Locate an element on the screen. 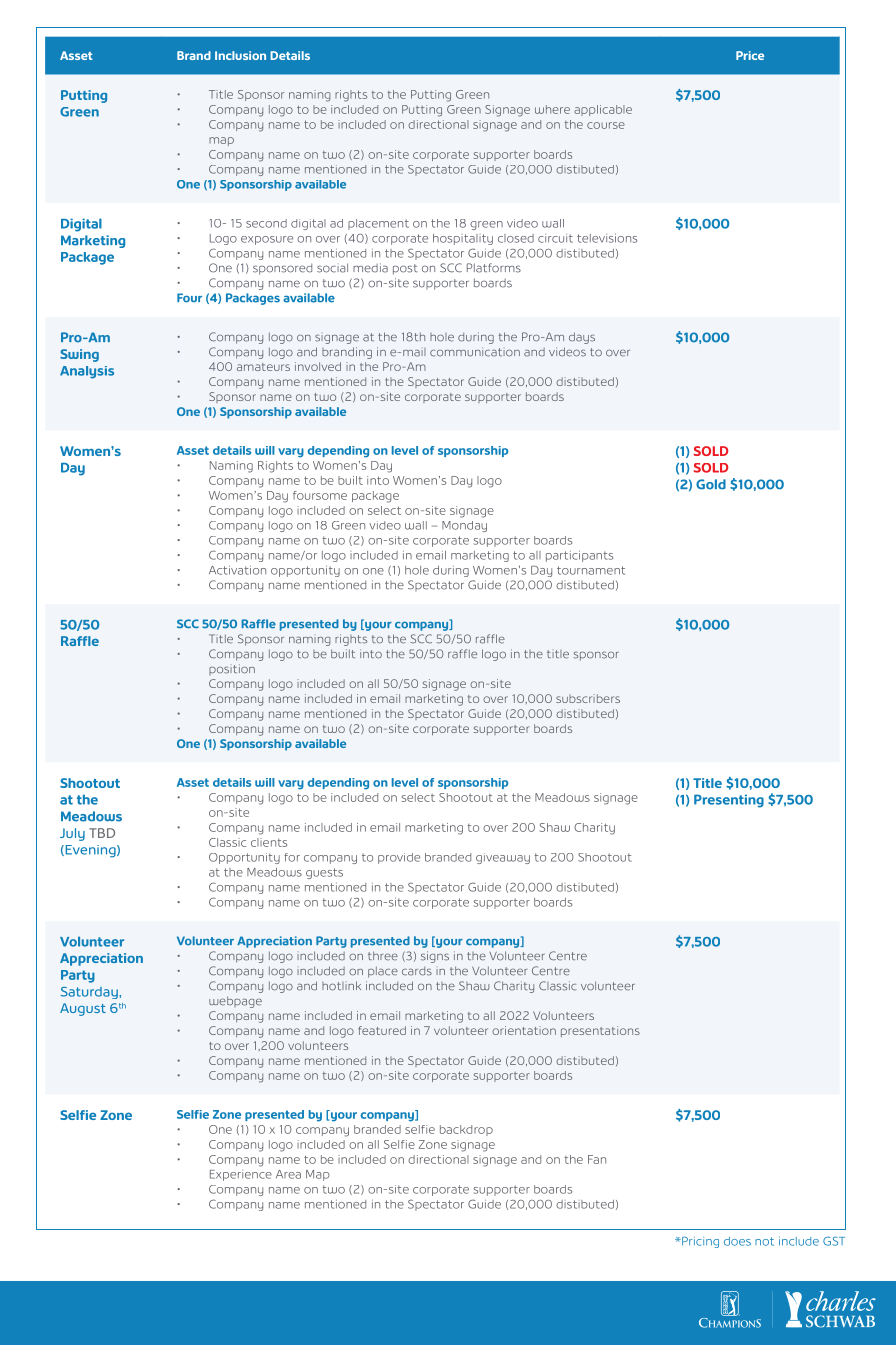  Experience is located at coordinates (241, 1175).
